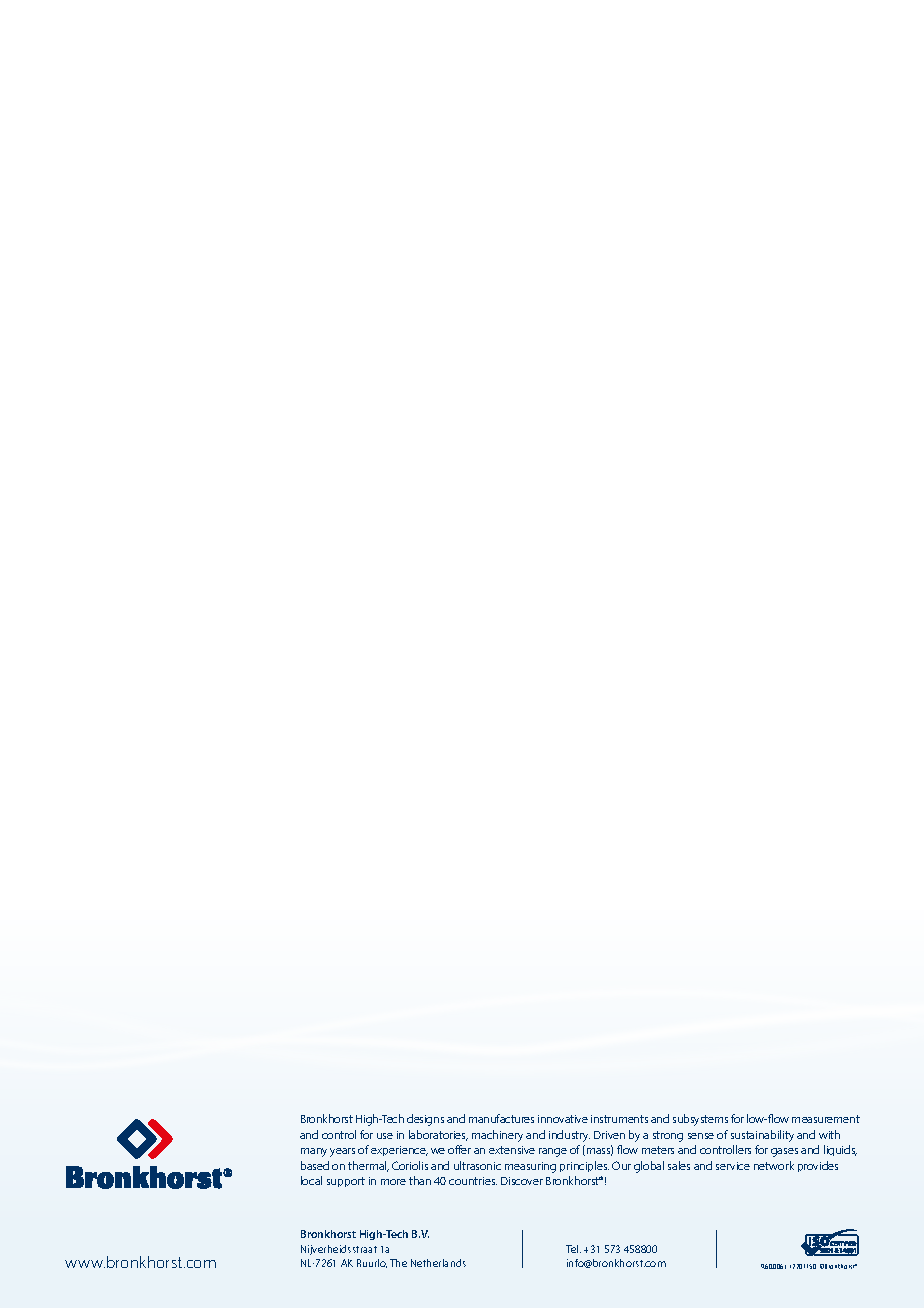 The height and width of the screenshot is (1308, 924). I want to click on Netherlands, so click(438, 1263).
